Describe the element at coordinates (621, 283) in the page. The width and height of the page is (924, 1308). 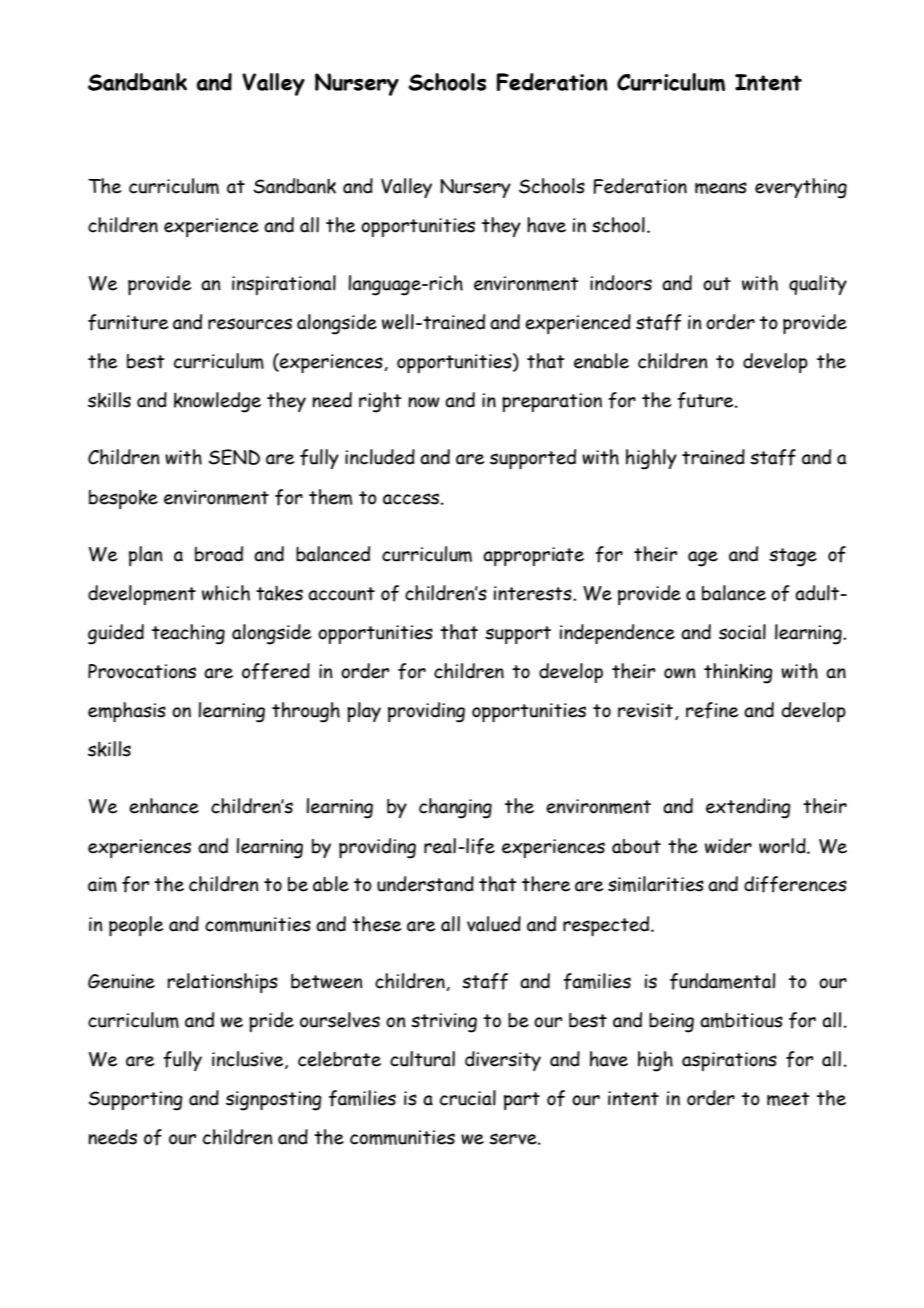
I see `indoors` at that location.
